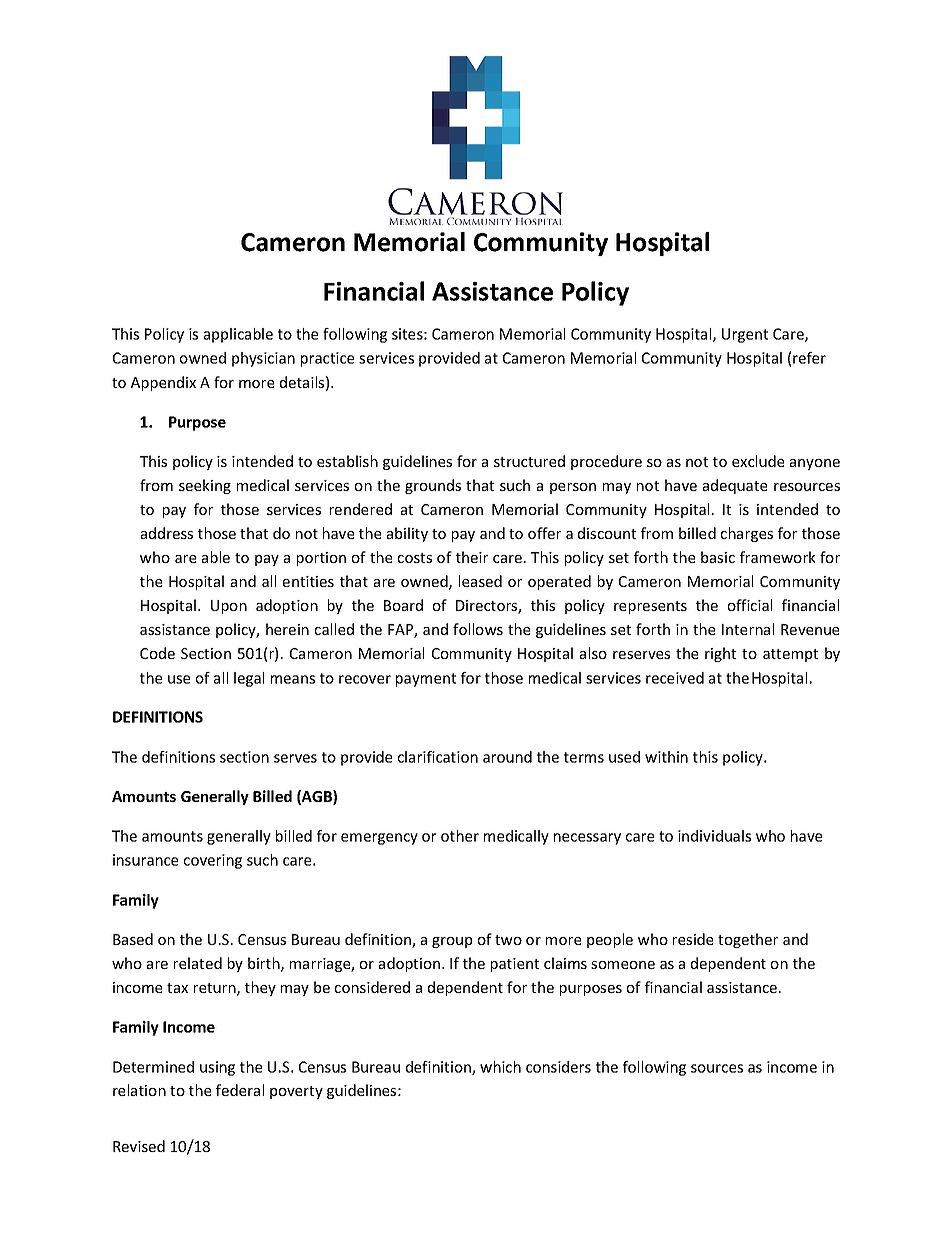  I want to click on practice, so click(327, 359).
